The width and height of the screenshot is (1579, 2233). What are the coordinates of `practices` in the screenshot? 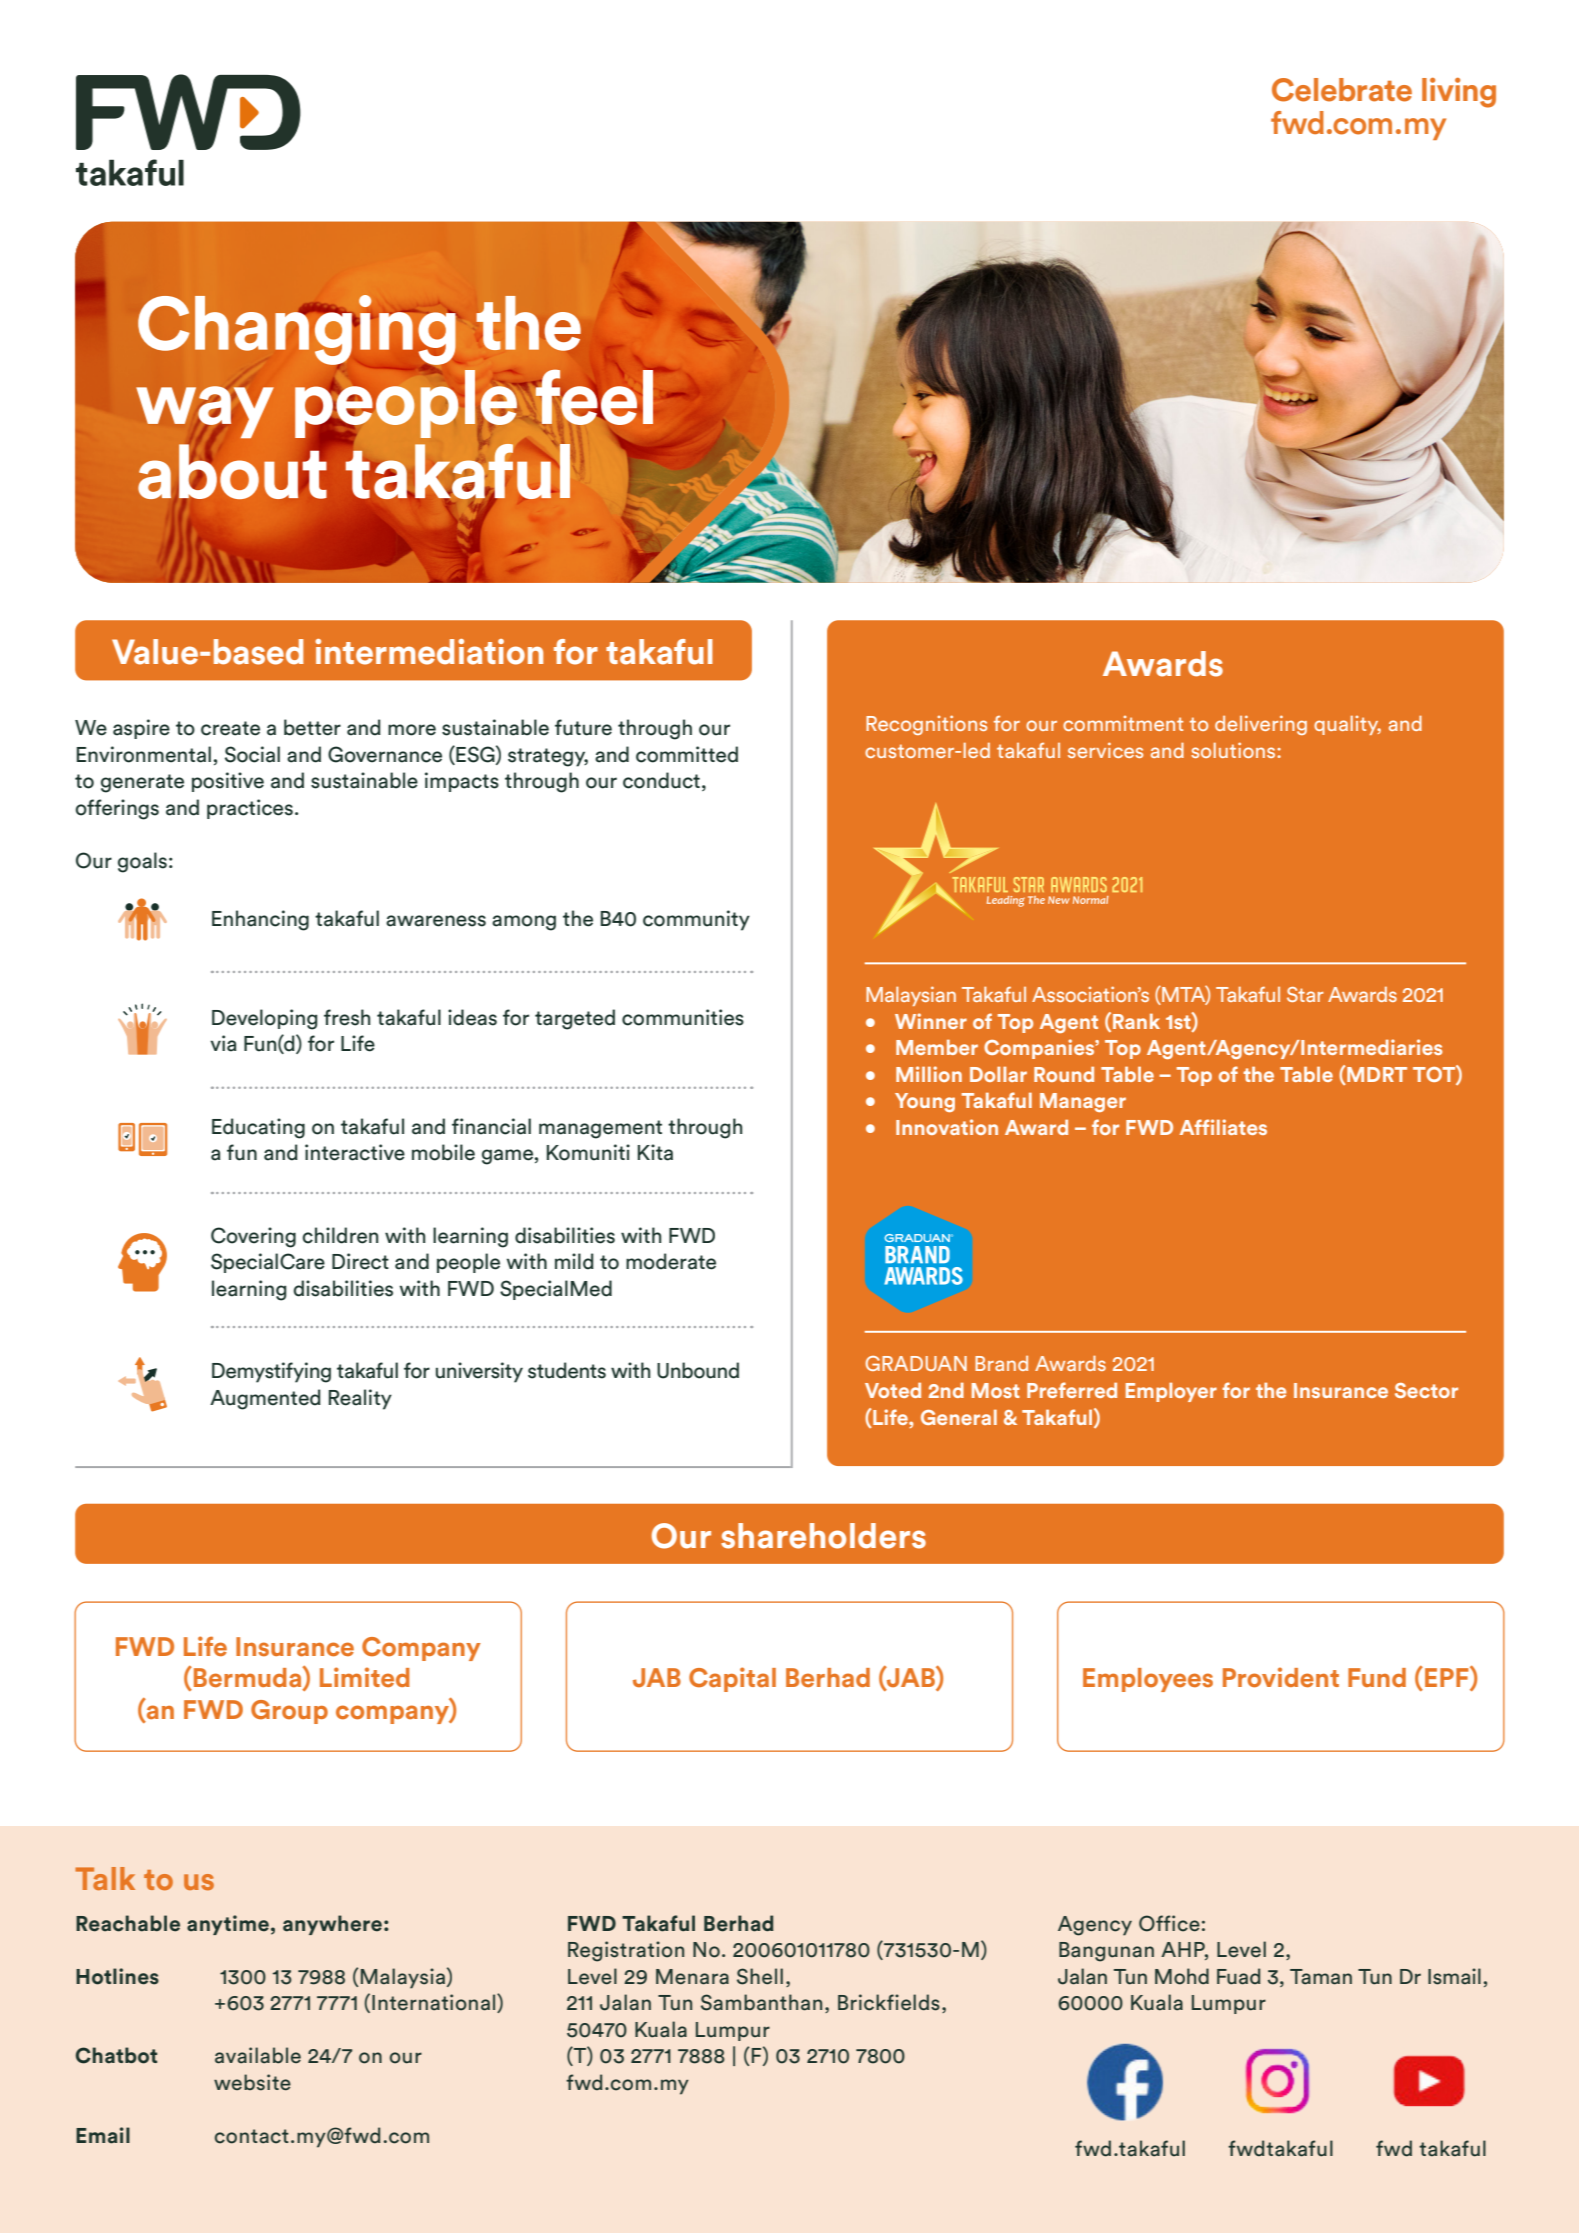 It's located at (250, 809).
